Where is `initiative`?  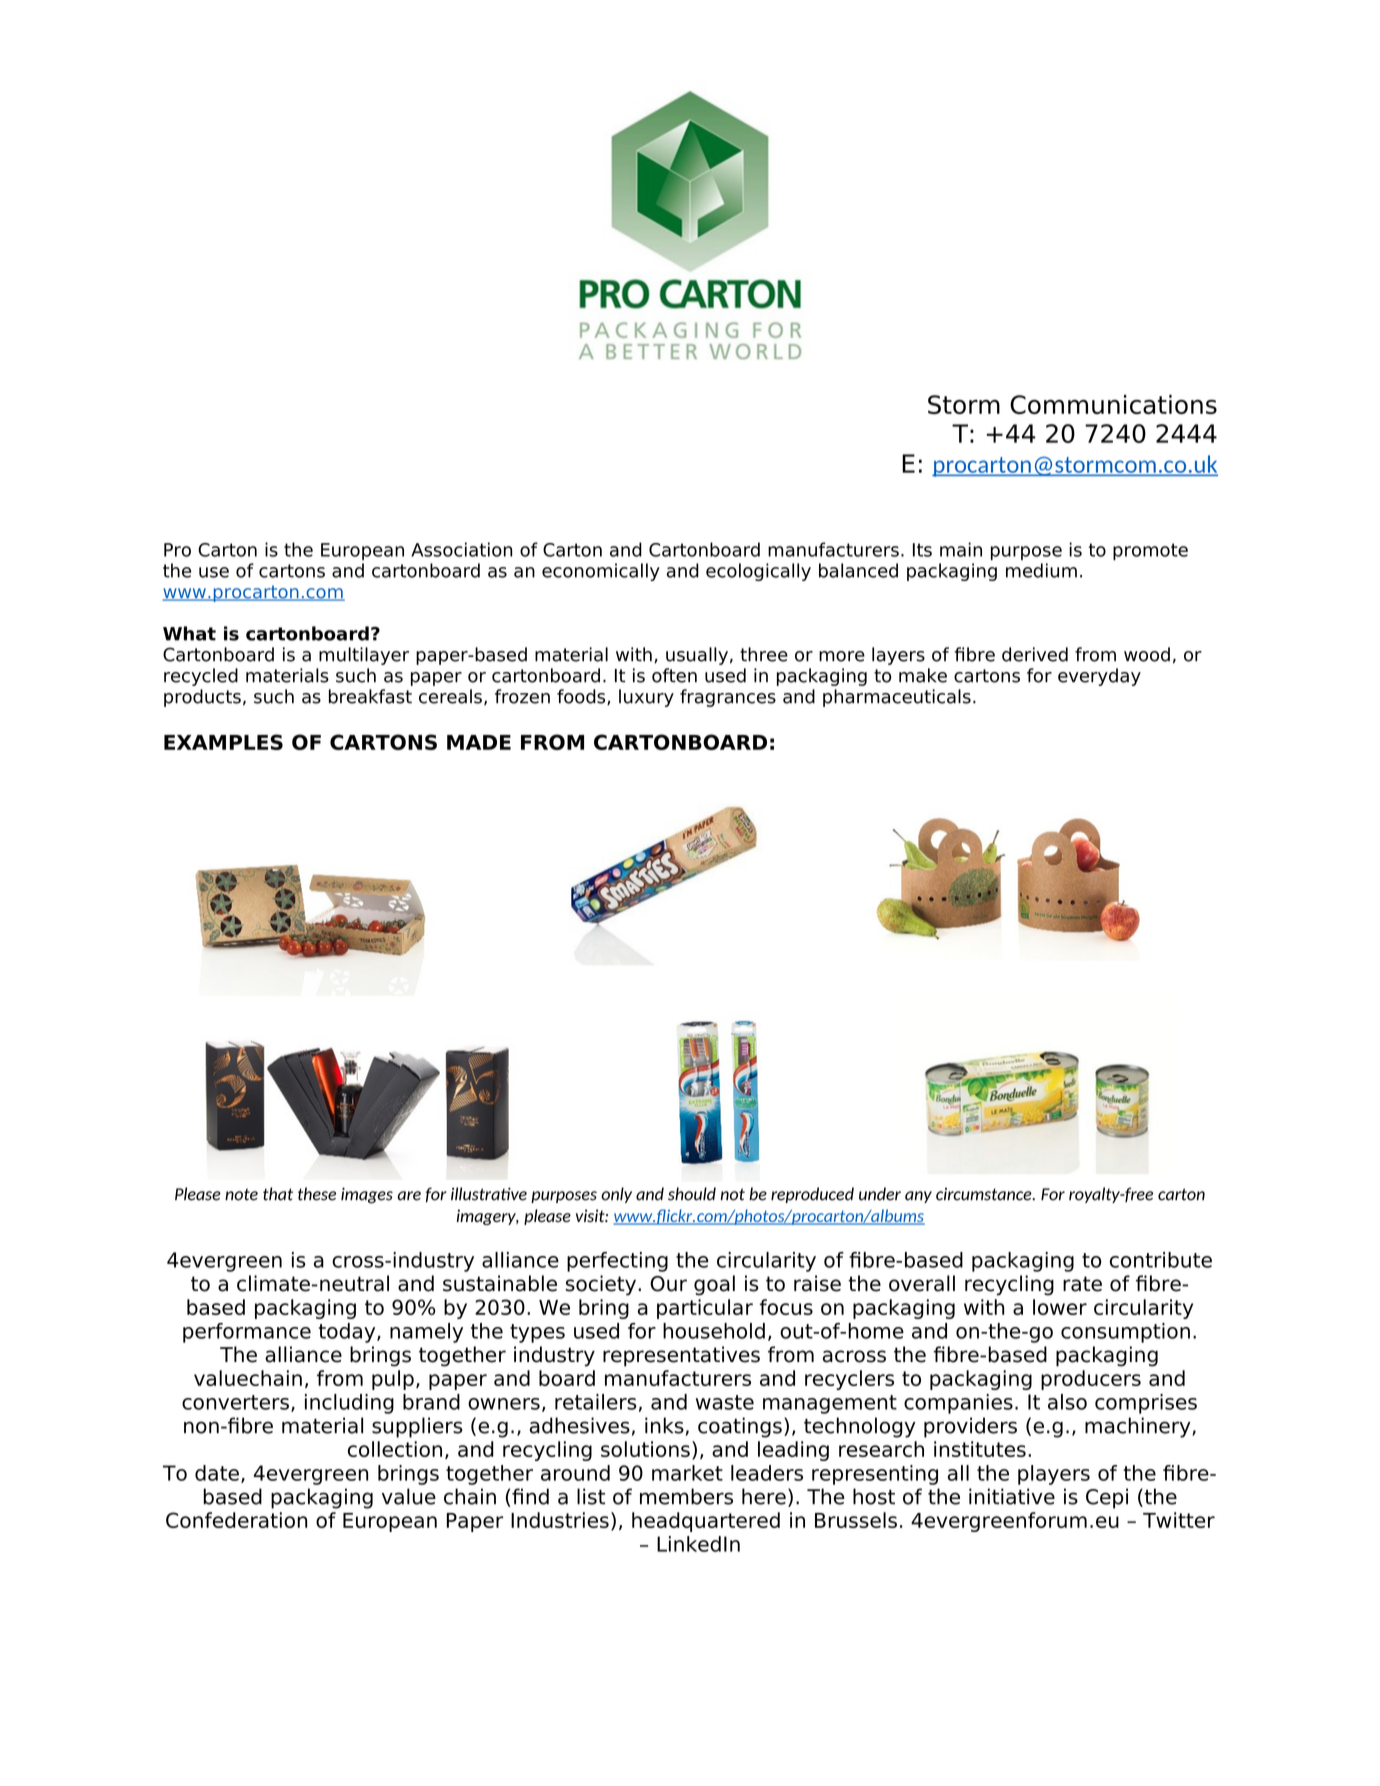 initiative is located at coordinates (1012, 1496).
